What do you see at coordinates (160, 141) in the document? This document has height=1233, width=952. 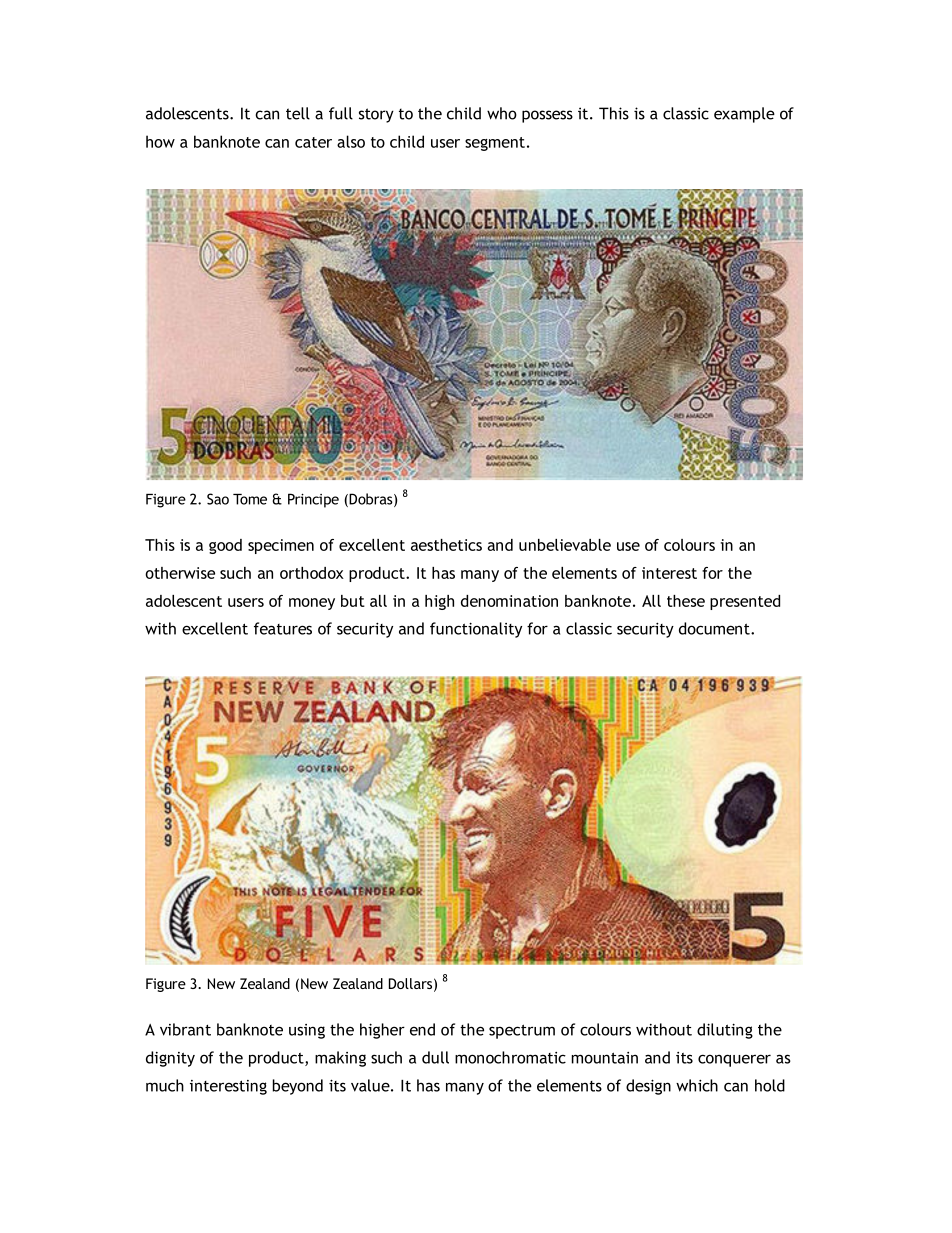 I see `how` at bounding box center [160, 141].
